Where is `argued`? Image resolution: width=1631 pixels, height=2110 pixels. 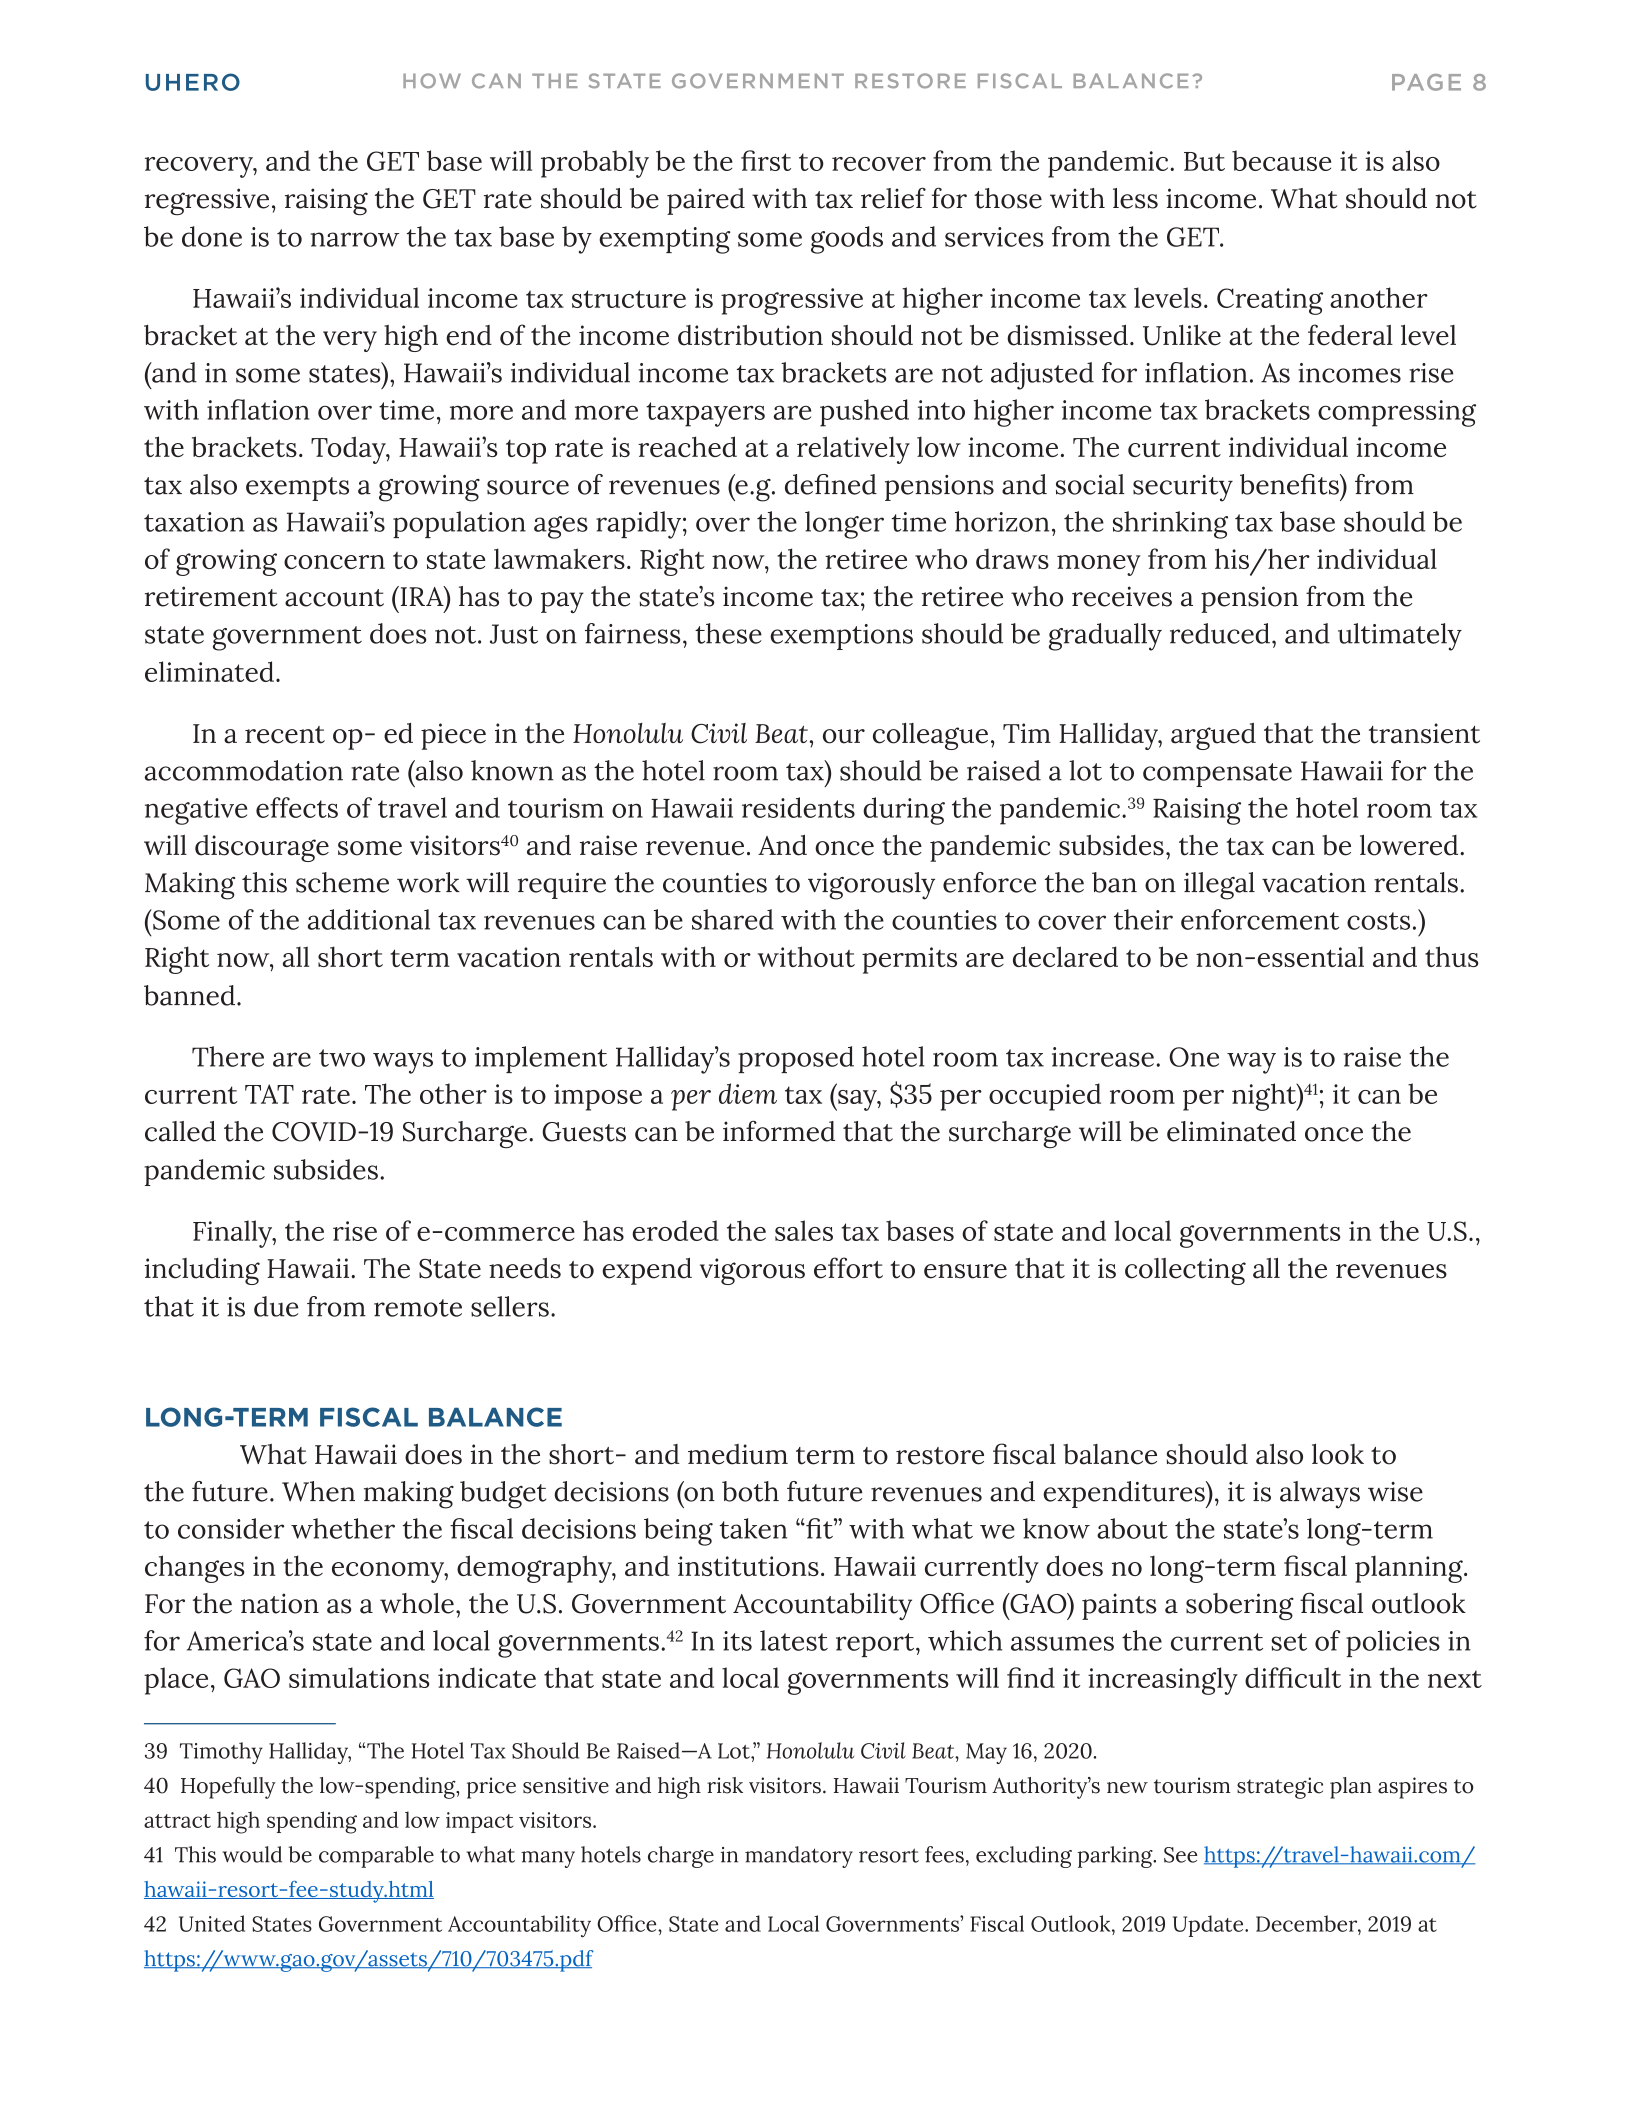
argued is located at coordinates (1213, 736).
